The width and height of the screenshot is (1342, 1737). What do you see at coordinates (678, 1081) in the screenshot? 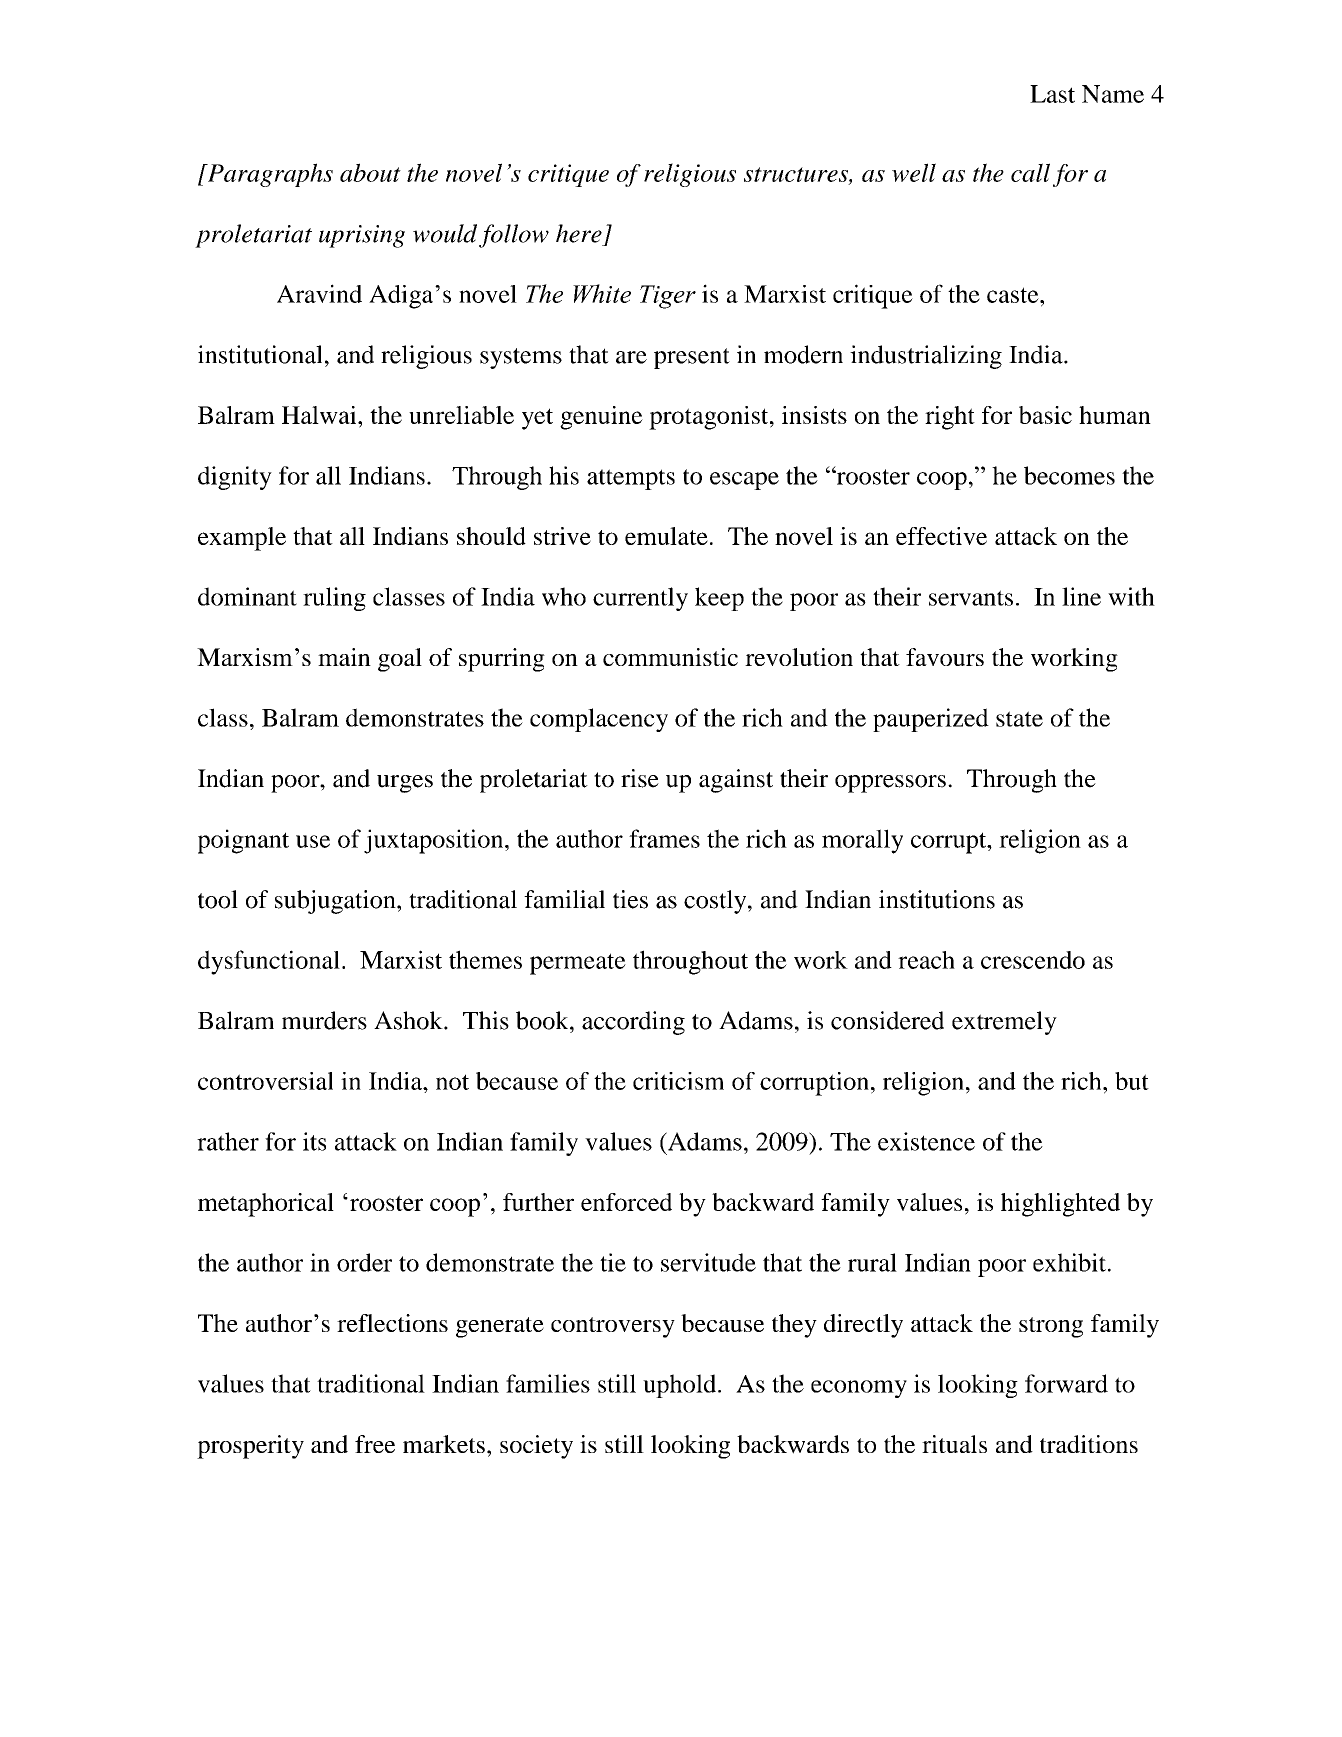
I see `criticism` at bounding box center [678, 1081].
